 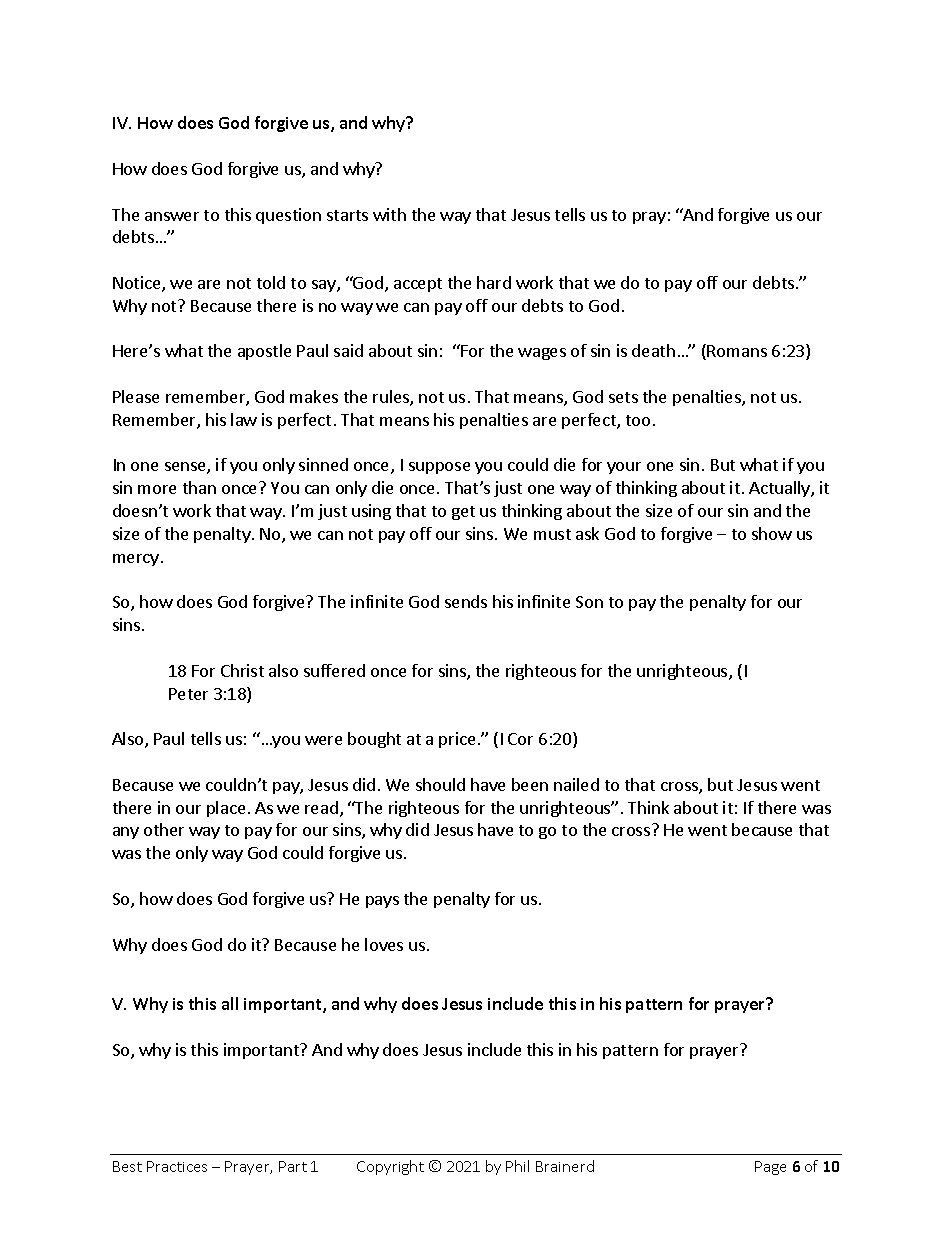 I want to click on show, so click(x=772, y=533).
